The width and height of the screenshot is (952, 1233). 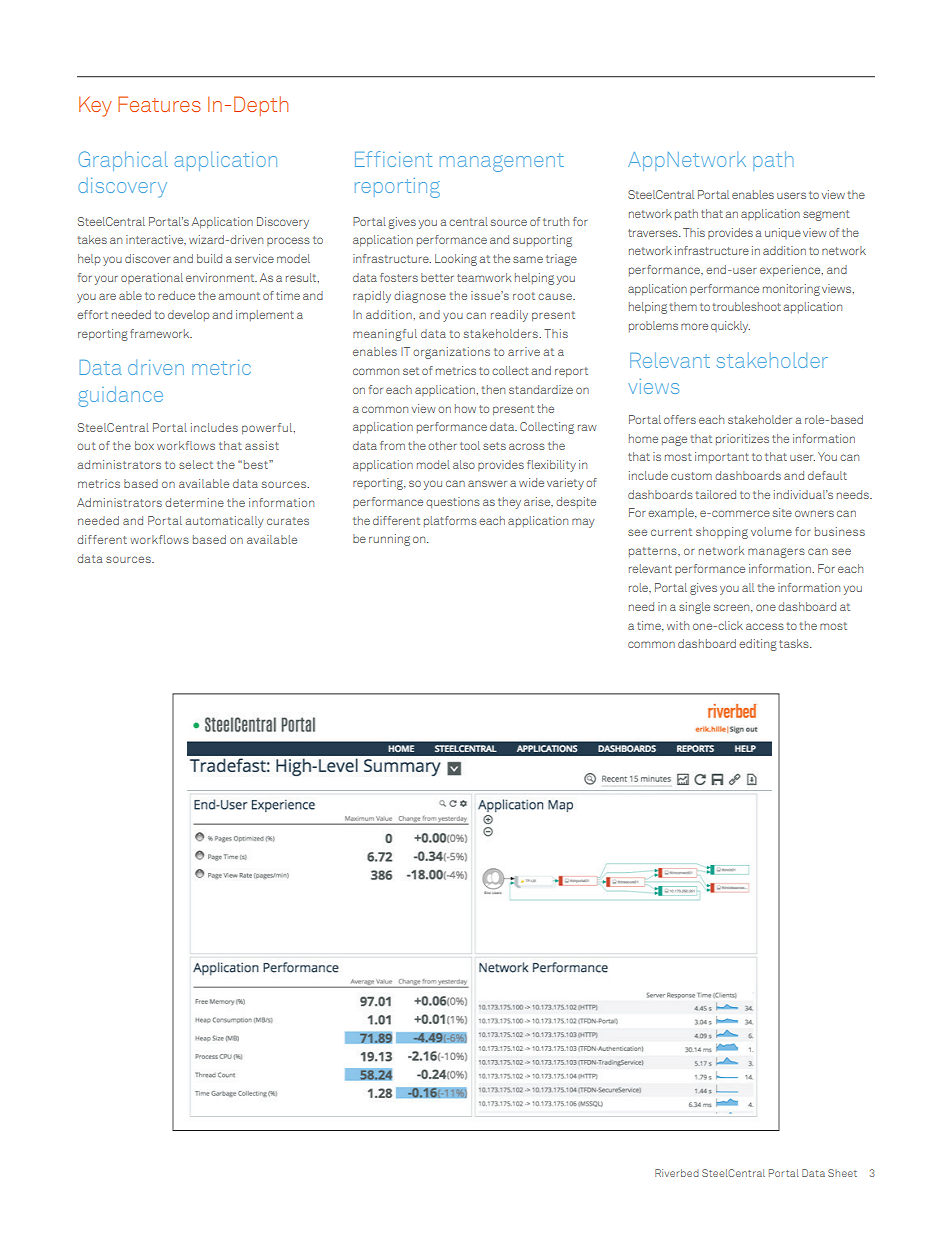 I want to click on Sheet, so click(x=842, y=1173).
